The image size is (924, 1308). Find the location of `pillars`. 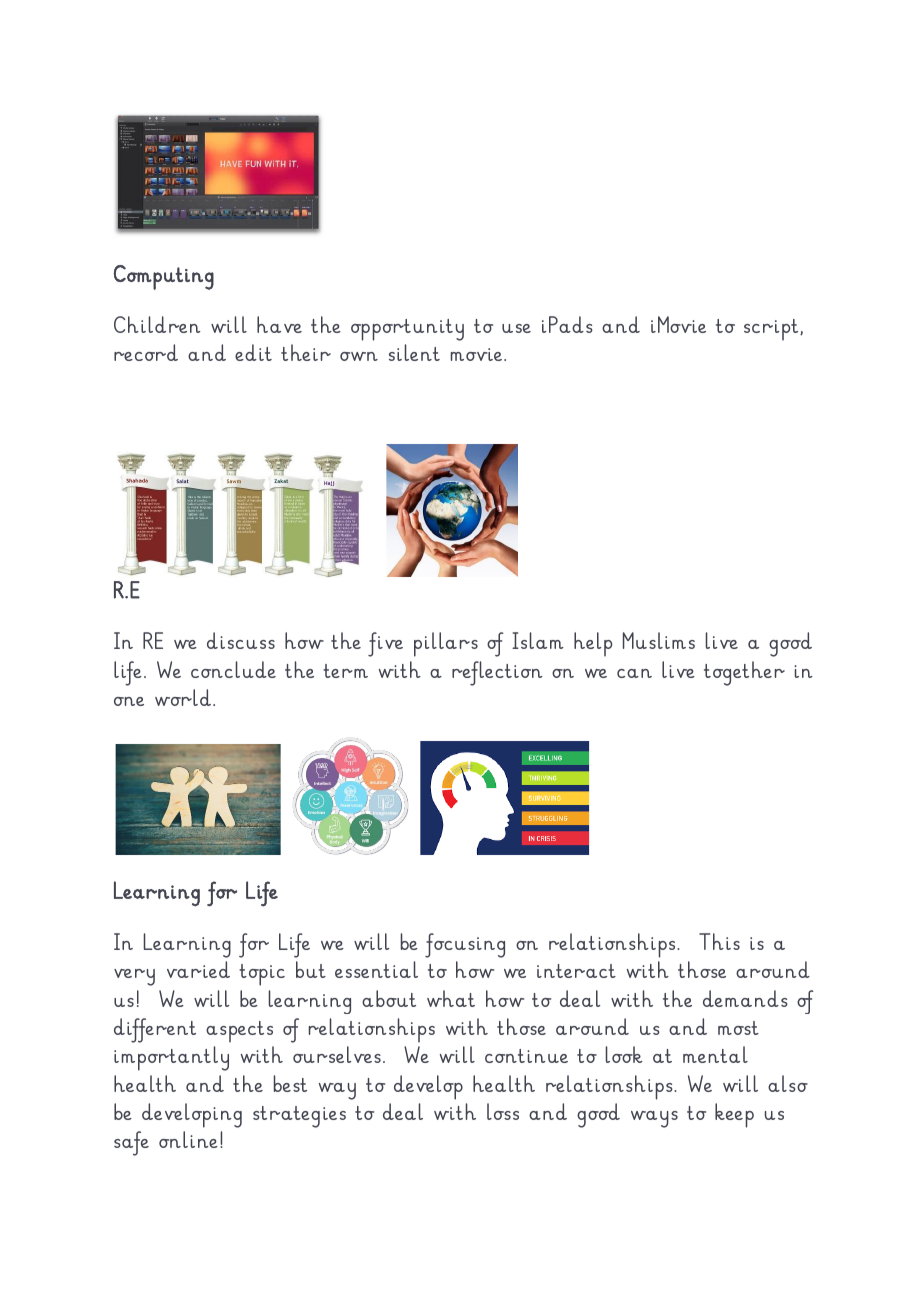

pillars is located at coordinates (446, 644).
